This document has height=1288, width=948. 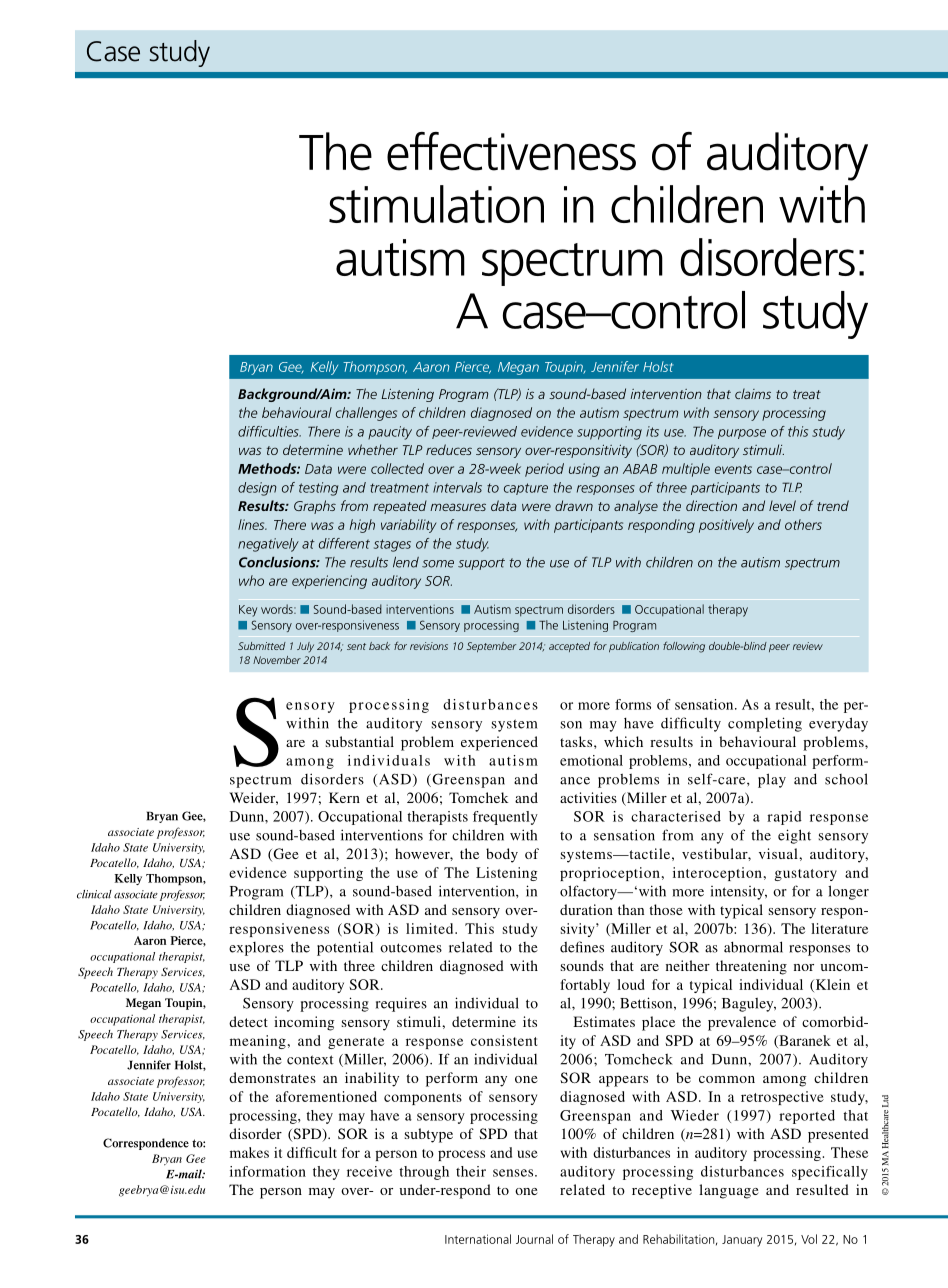 I want to click on stimulation, so click(x=436, y=204).
